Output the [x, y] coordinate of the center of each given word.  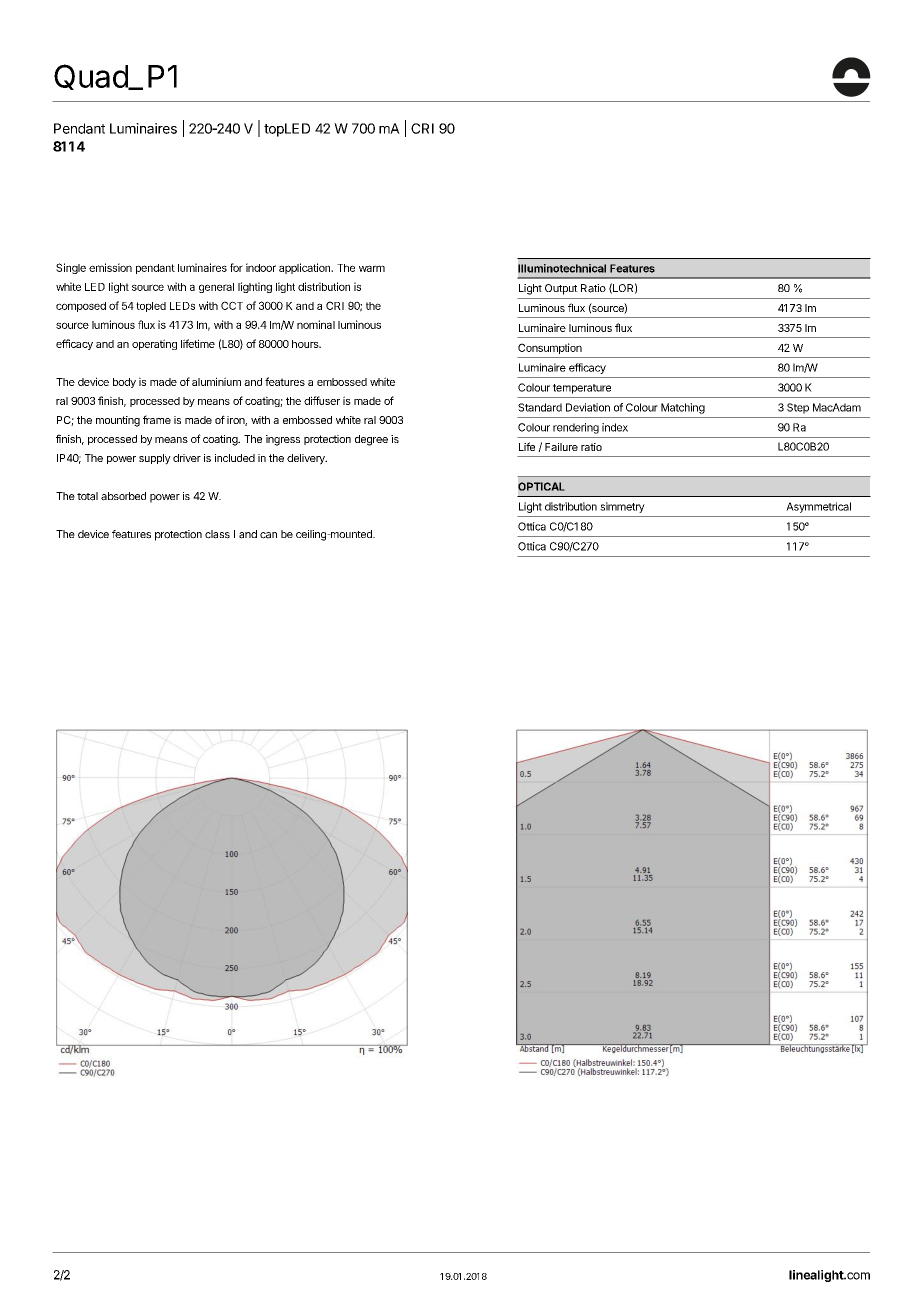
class [217, 534]
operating [154, 344]
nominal [316, 324]
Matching [683, 408]
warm [372, 268]
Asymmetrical [818, 507]
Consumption [550, 348]
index [615, 427]
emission [110, 267]
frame [157, 419]
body [124, 383]
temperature [582, 389]
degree [371, 440]
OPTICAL [541, 486]
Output [561, 289]
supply [155, 459]
